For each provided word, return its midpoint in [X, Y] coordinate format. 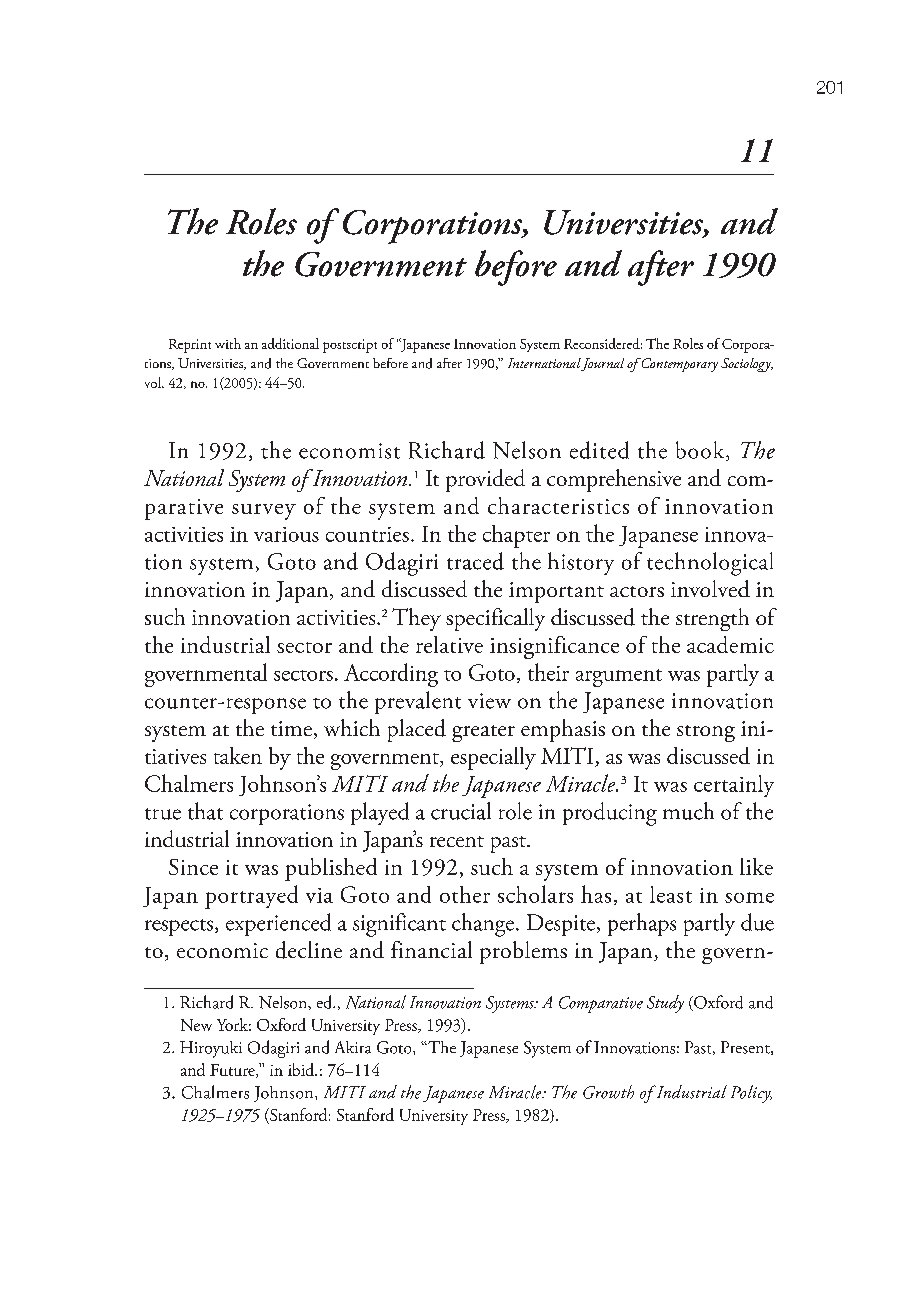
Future [233, 1071]
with [228, 343]
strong [706, 733]
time [291, 728]
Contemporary [678, 365]
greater [483, 733]
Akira [353, 1047]
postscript [350, 346]
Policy [751, 1094]
